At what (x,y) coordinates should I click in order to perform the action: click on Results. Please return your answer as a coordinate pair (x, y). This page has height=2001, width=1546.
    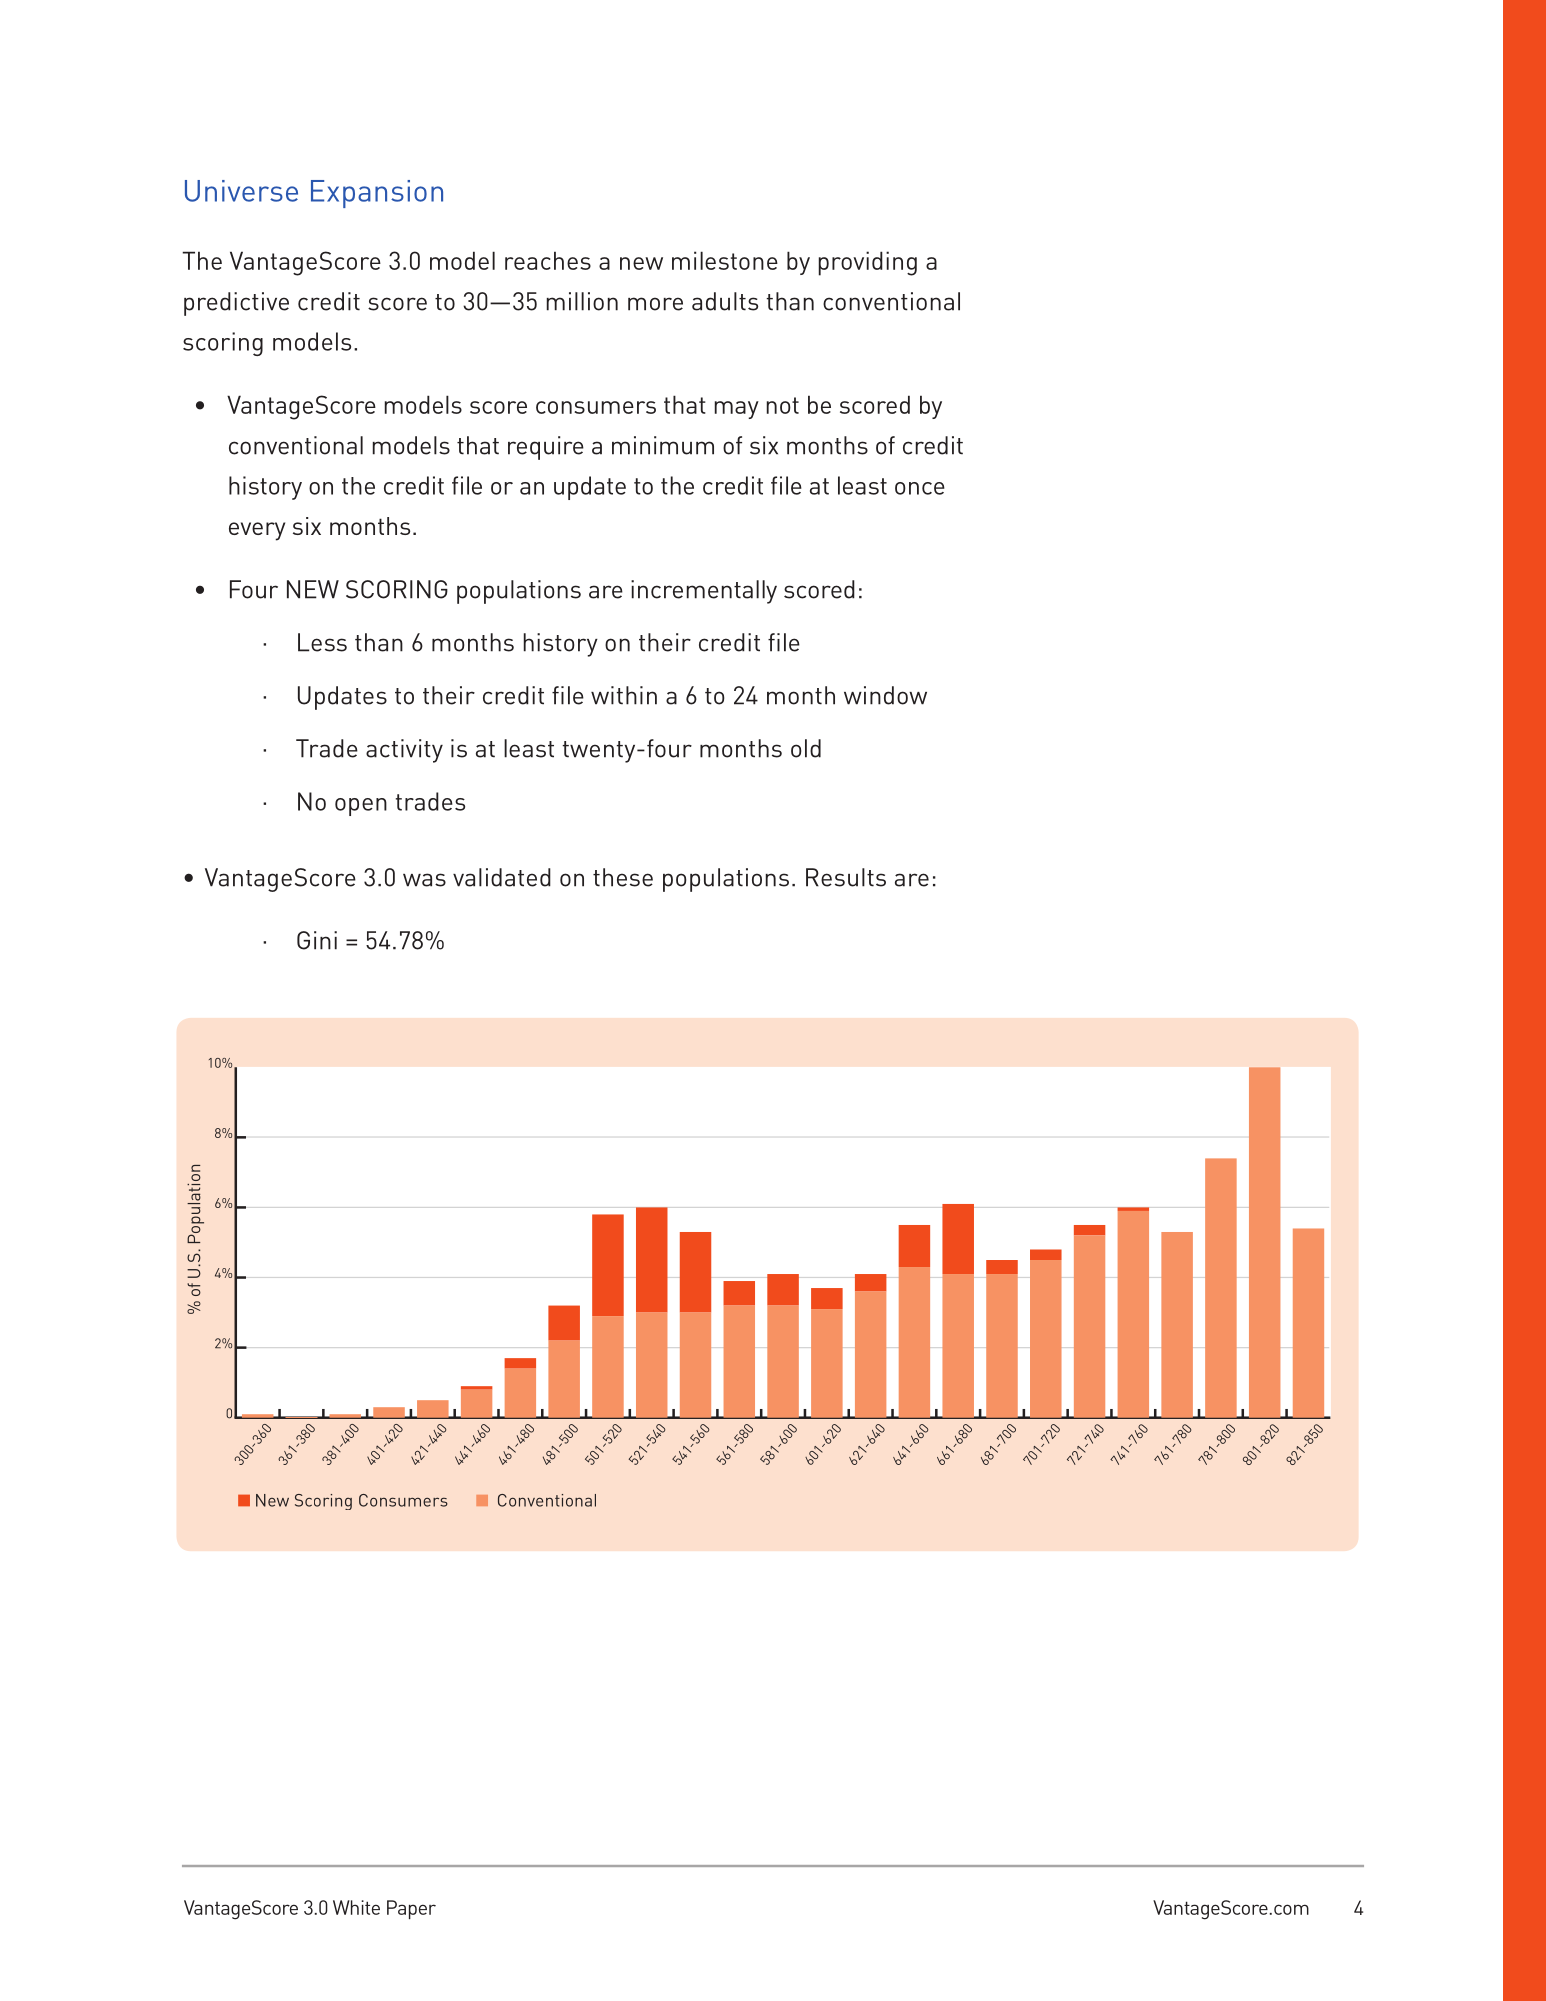
    Looking at the image, I should click on (846, 877).
